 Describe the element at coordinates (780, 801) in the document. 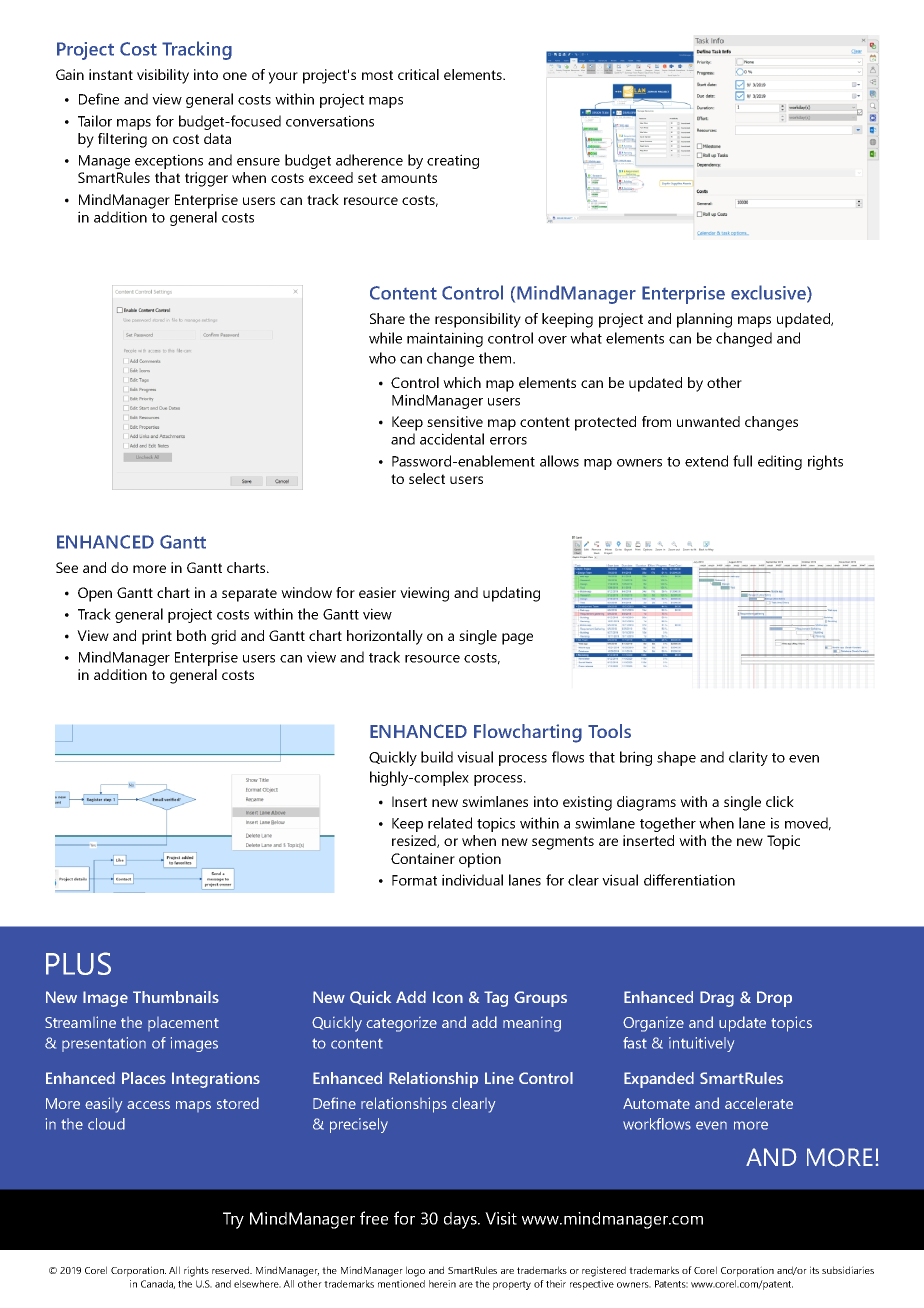

I see `click` at that location.
